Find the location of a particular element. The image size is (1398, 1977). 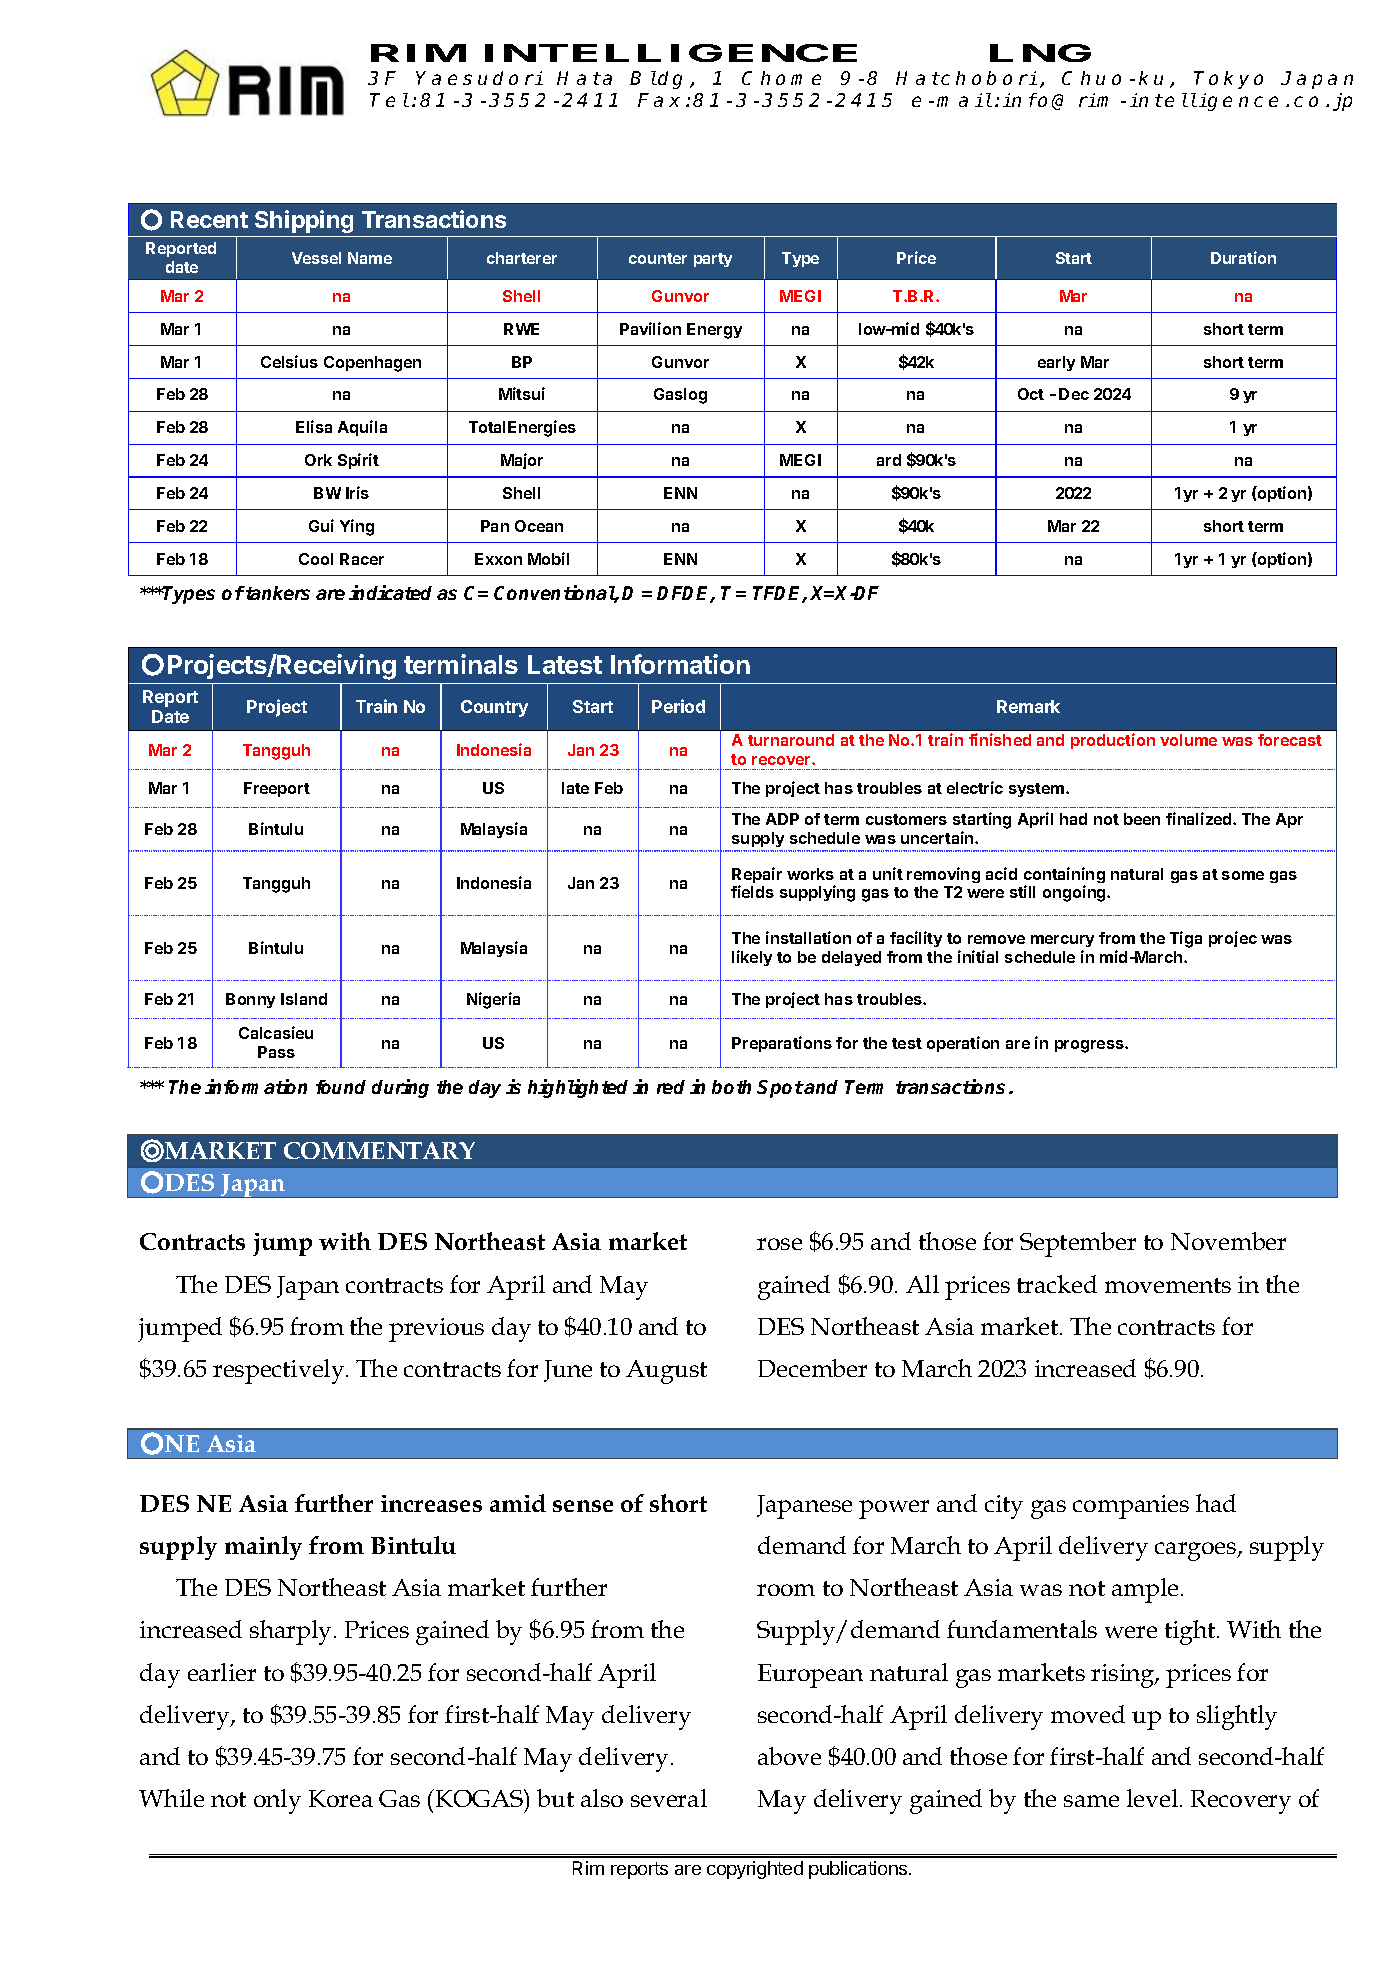

LNG is located at coordinates (1040, 53).
